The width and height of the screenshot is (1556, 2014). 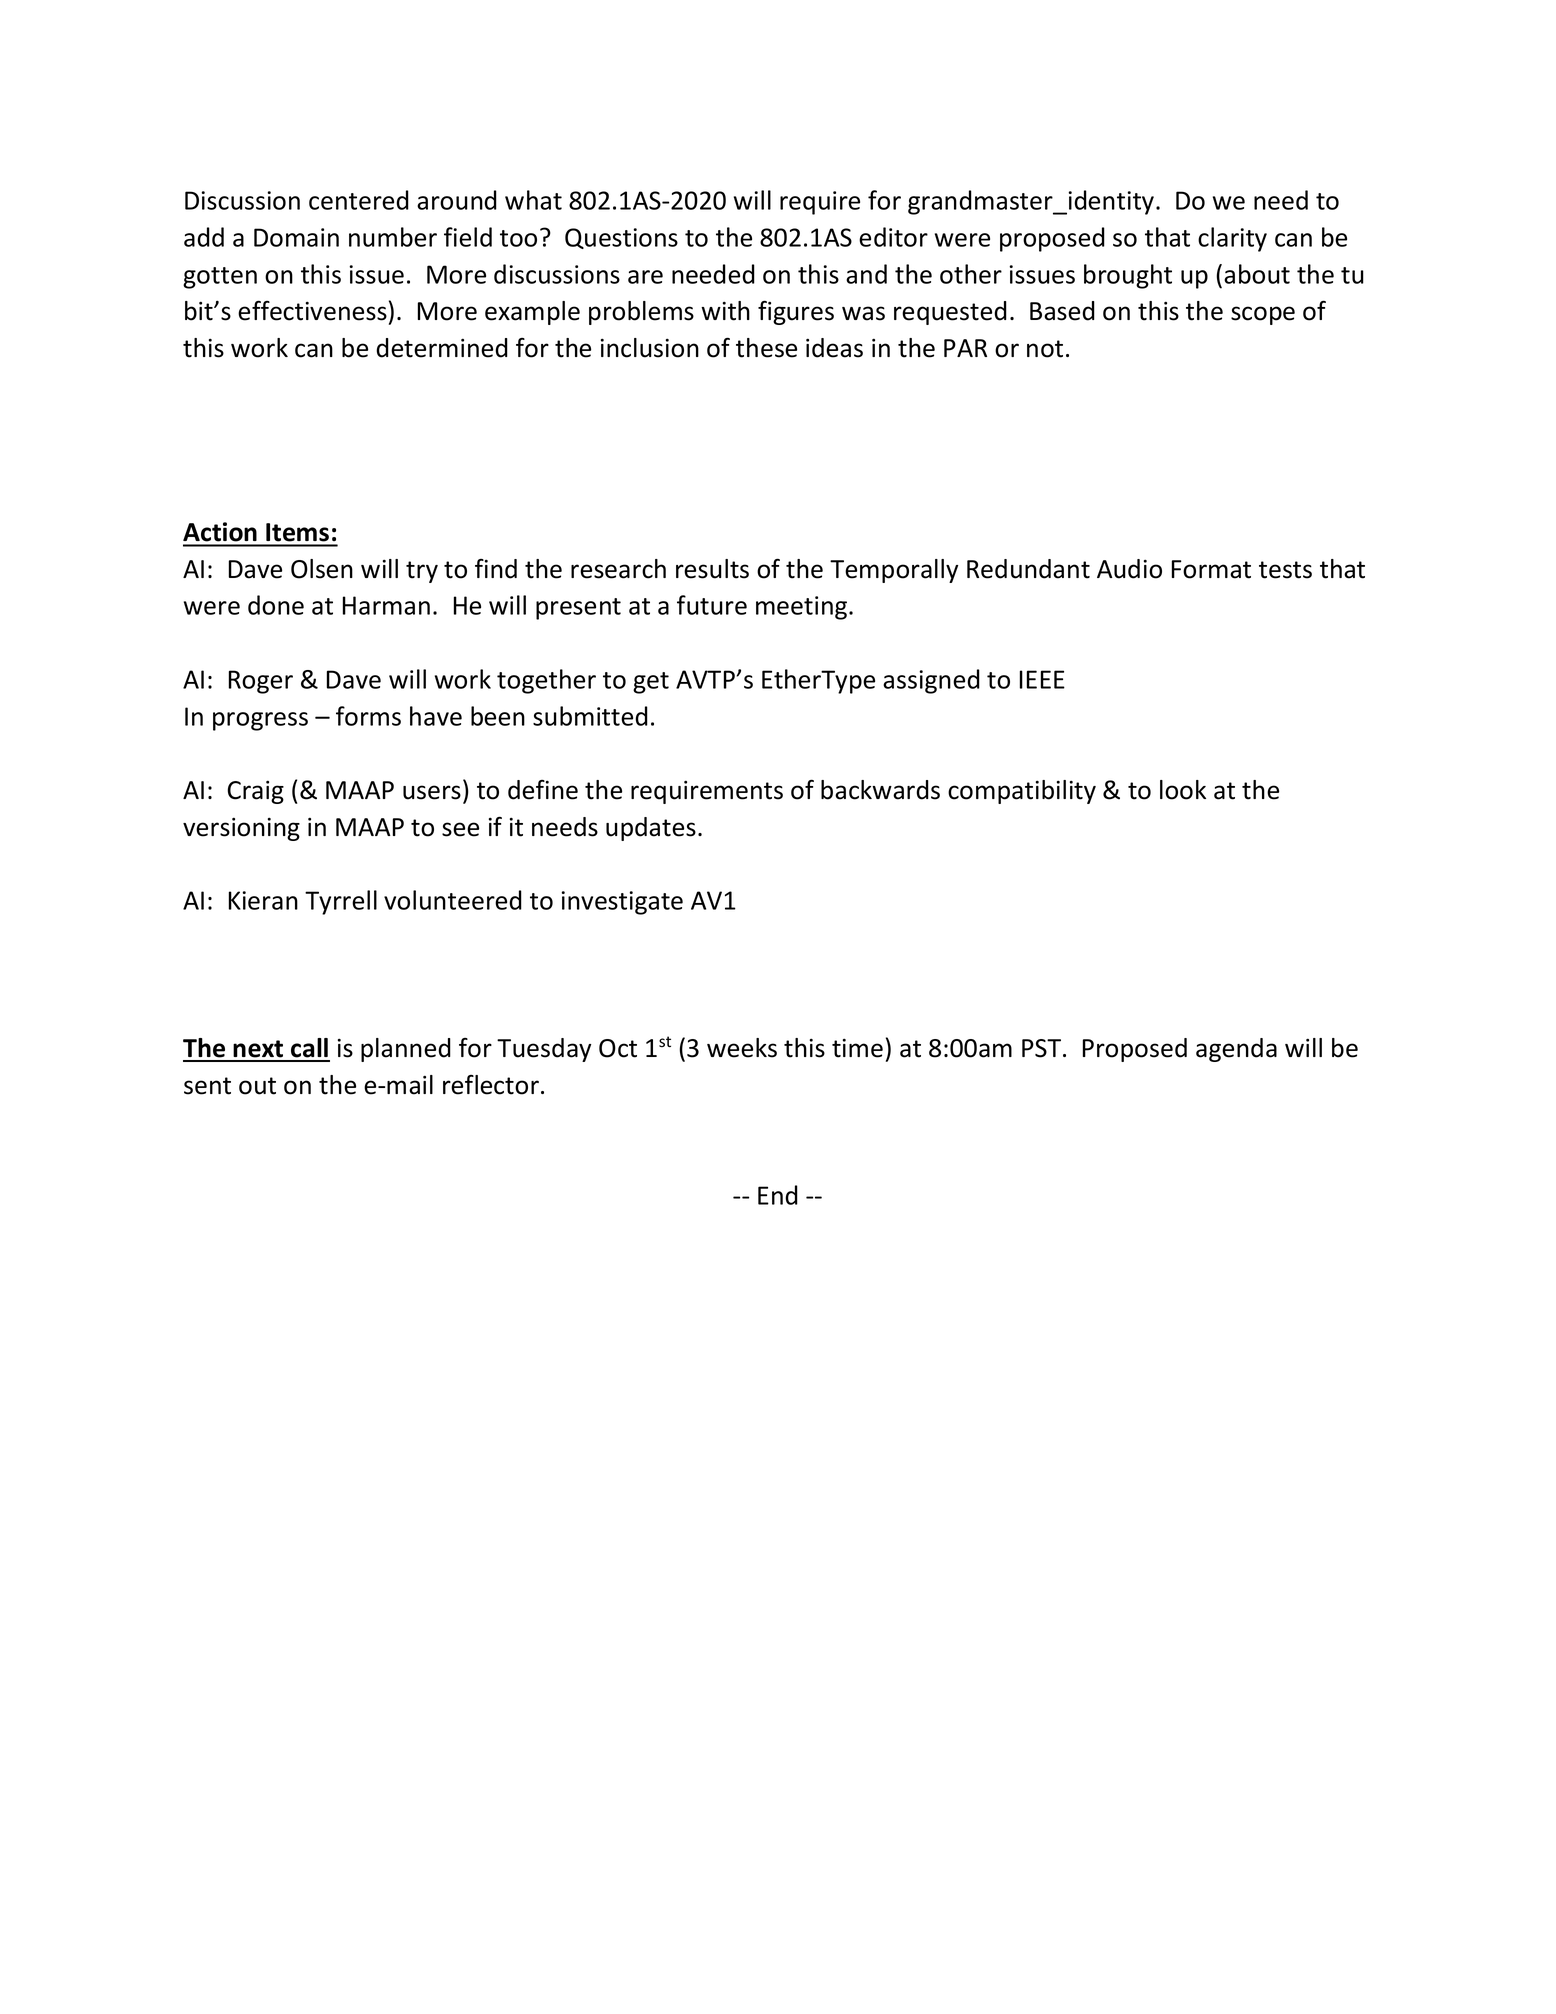 I want to click on Audio, so click(x=1129, y=569).
